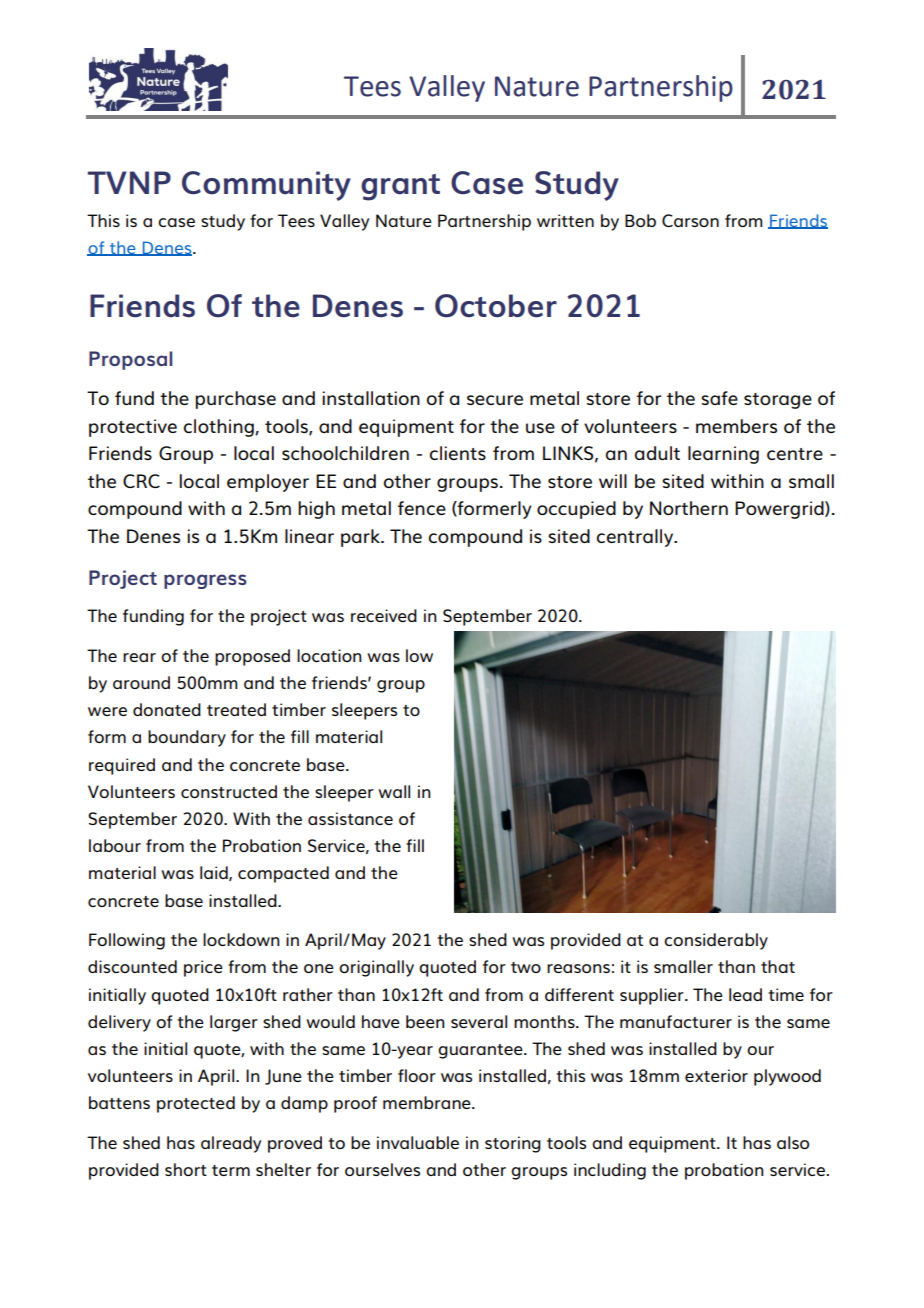  What do you see at coordinates (241, 939) in the screenshot?
I see `lockdown` at bounding box center [241, 939].
